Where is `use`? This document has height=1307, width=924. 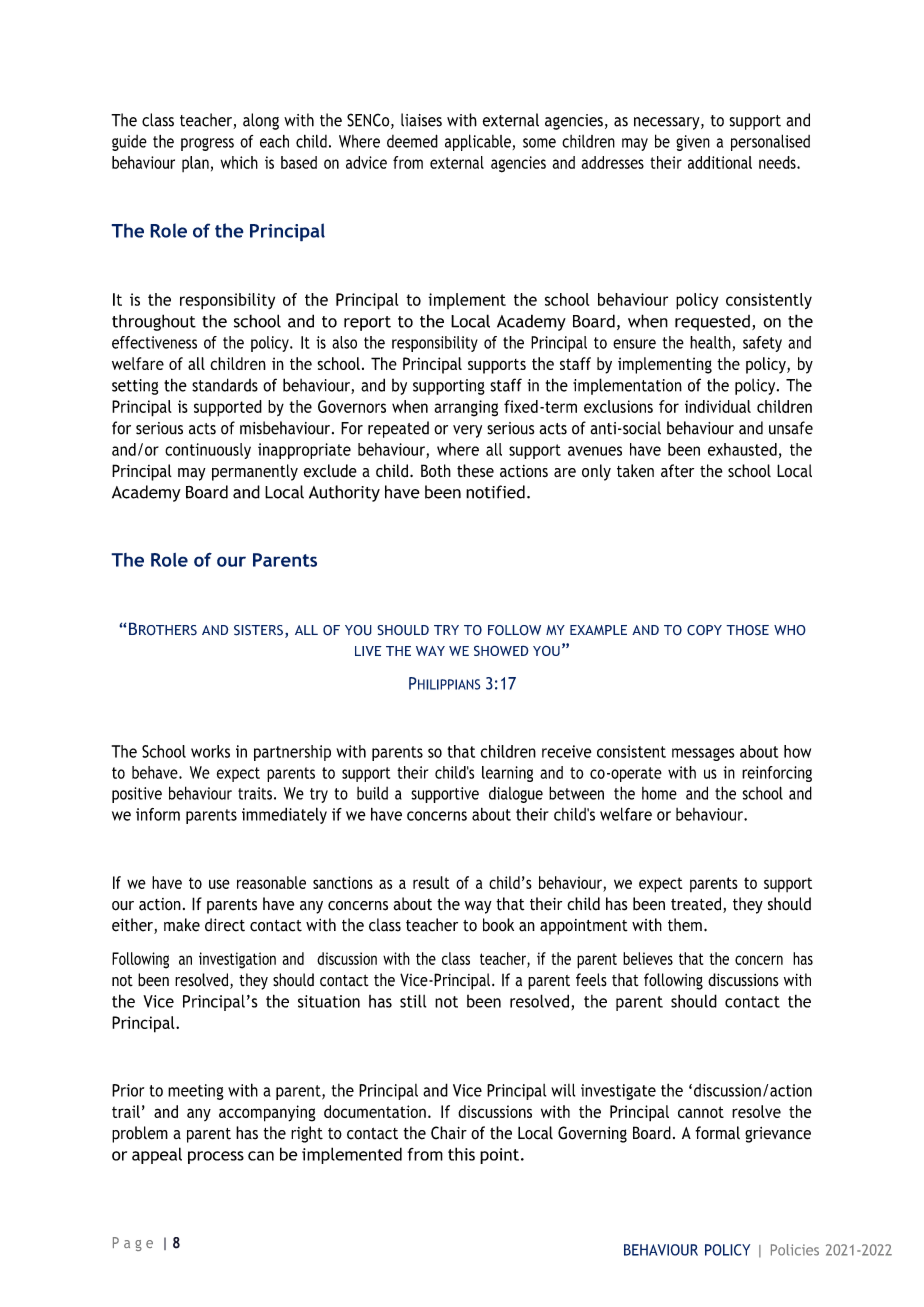 use is located at coordinates (219, 884).
